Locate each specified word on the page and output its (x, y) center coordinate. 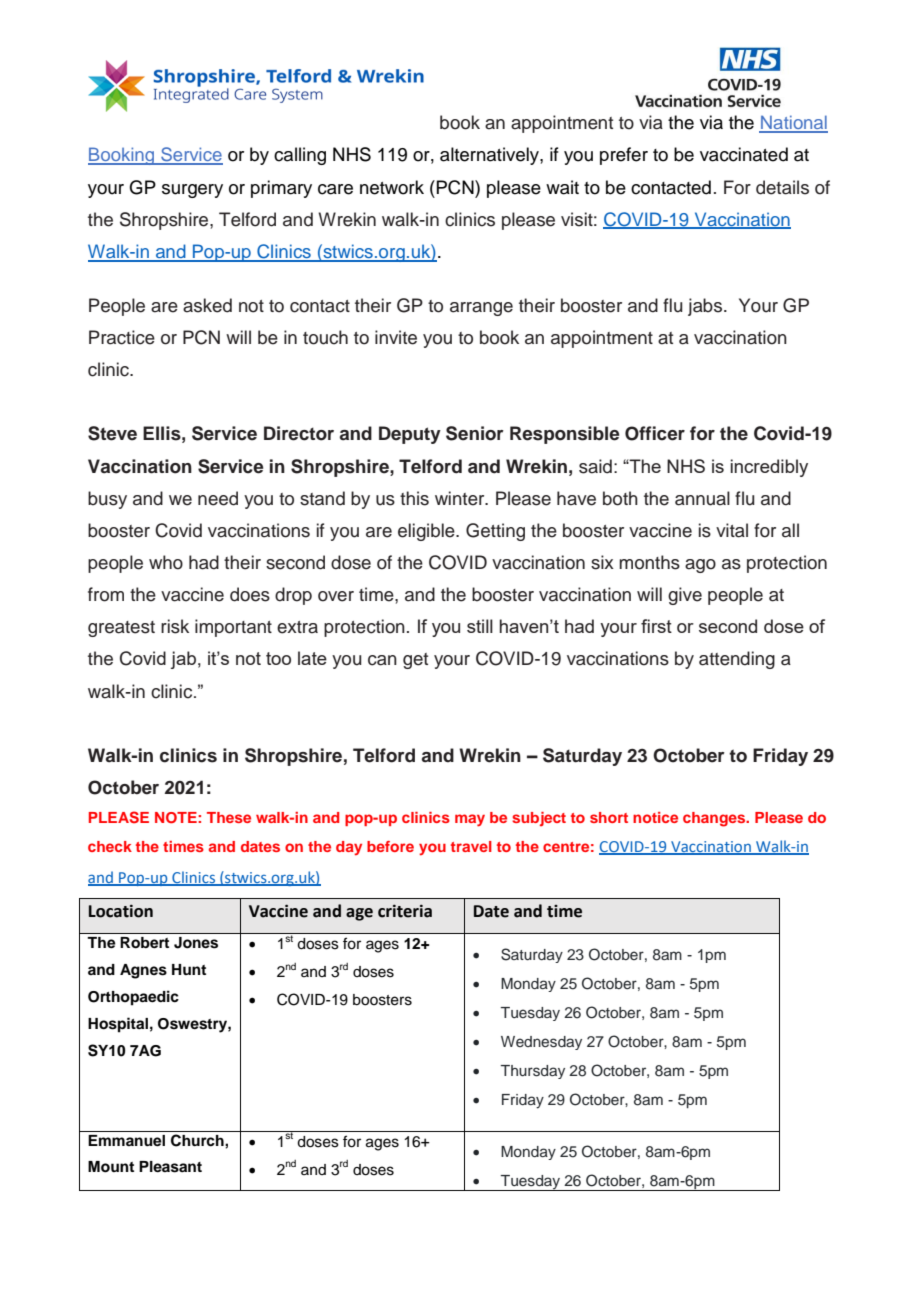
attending (737, 660)
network (392, 187)
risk (175, 626)
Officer (655, 433)
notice (655, 817)
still (480, 626)
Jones (196, 943)
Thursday (532, 1072)
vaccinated (744, 154)
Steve (112, 433)
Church (198, 1140)
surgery (192, 191)
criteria (405, 911)
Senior (475, 433)
